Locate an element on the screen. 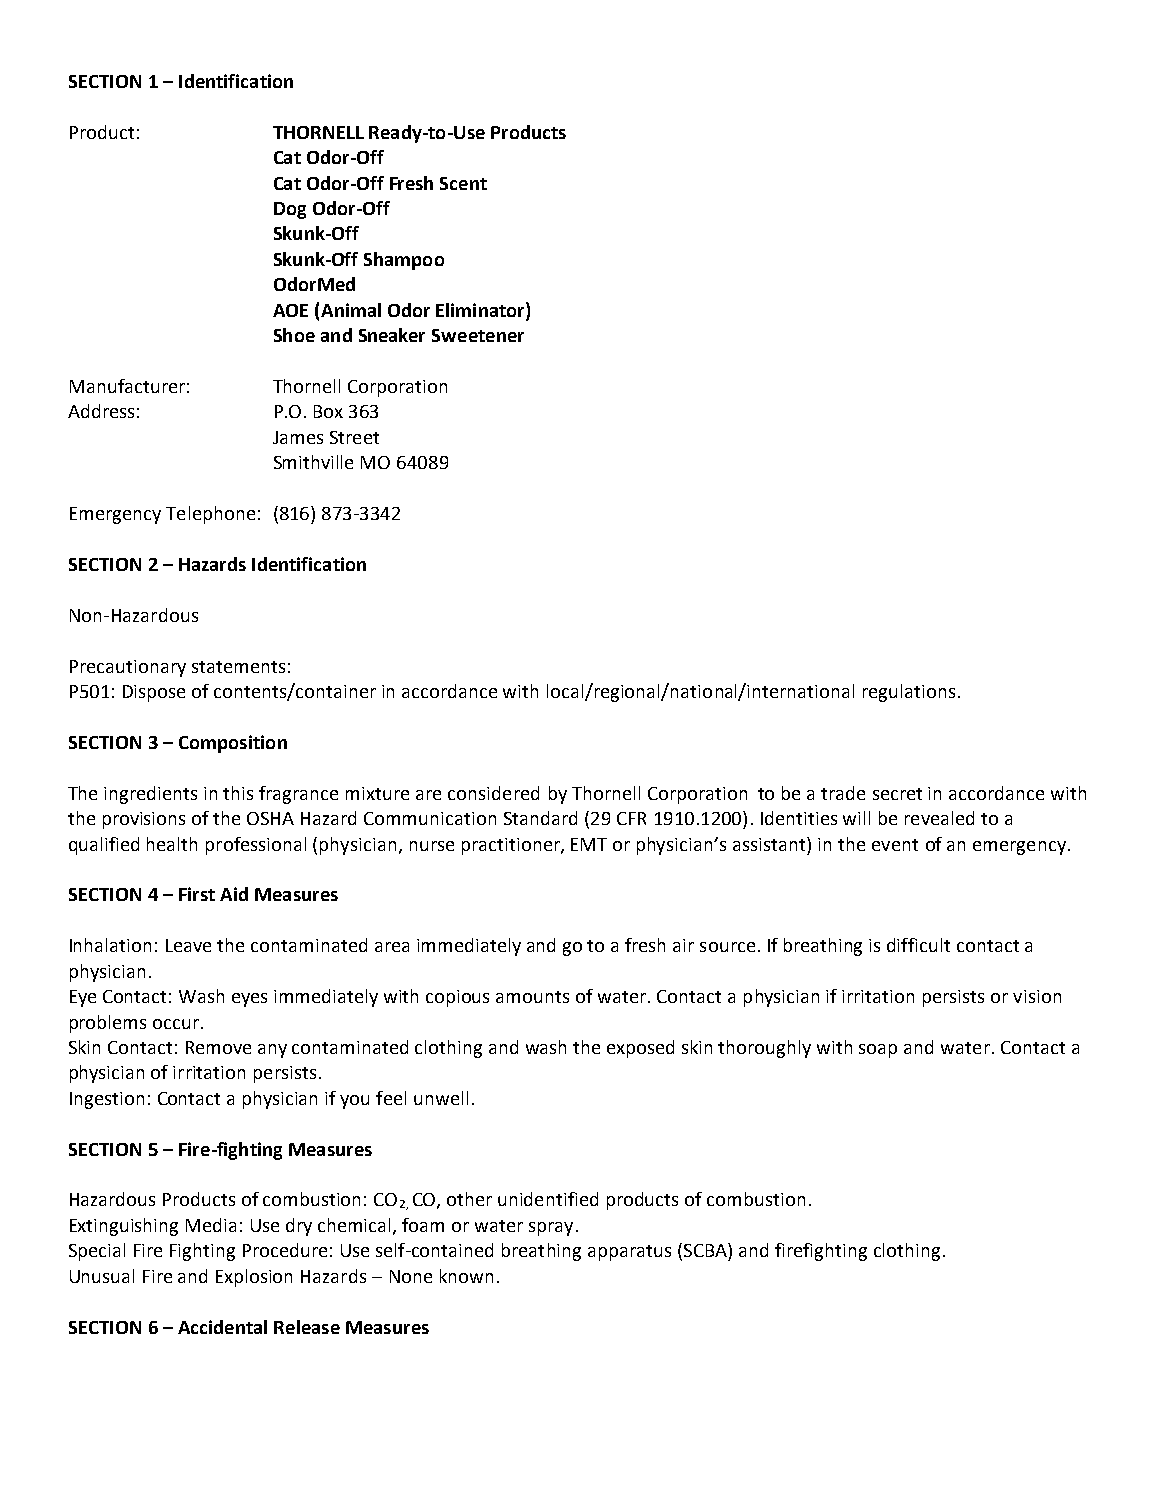 The image size is (1158, 1499). difficult is located at coordinates (918, 945).
